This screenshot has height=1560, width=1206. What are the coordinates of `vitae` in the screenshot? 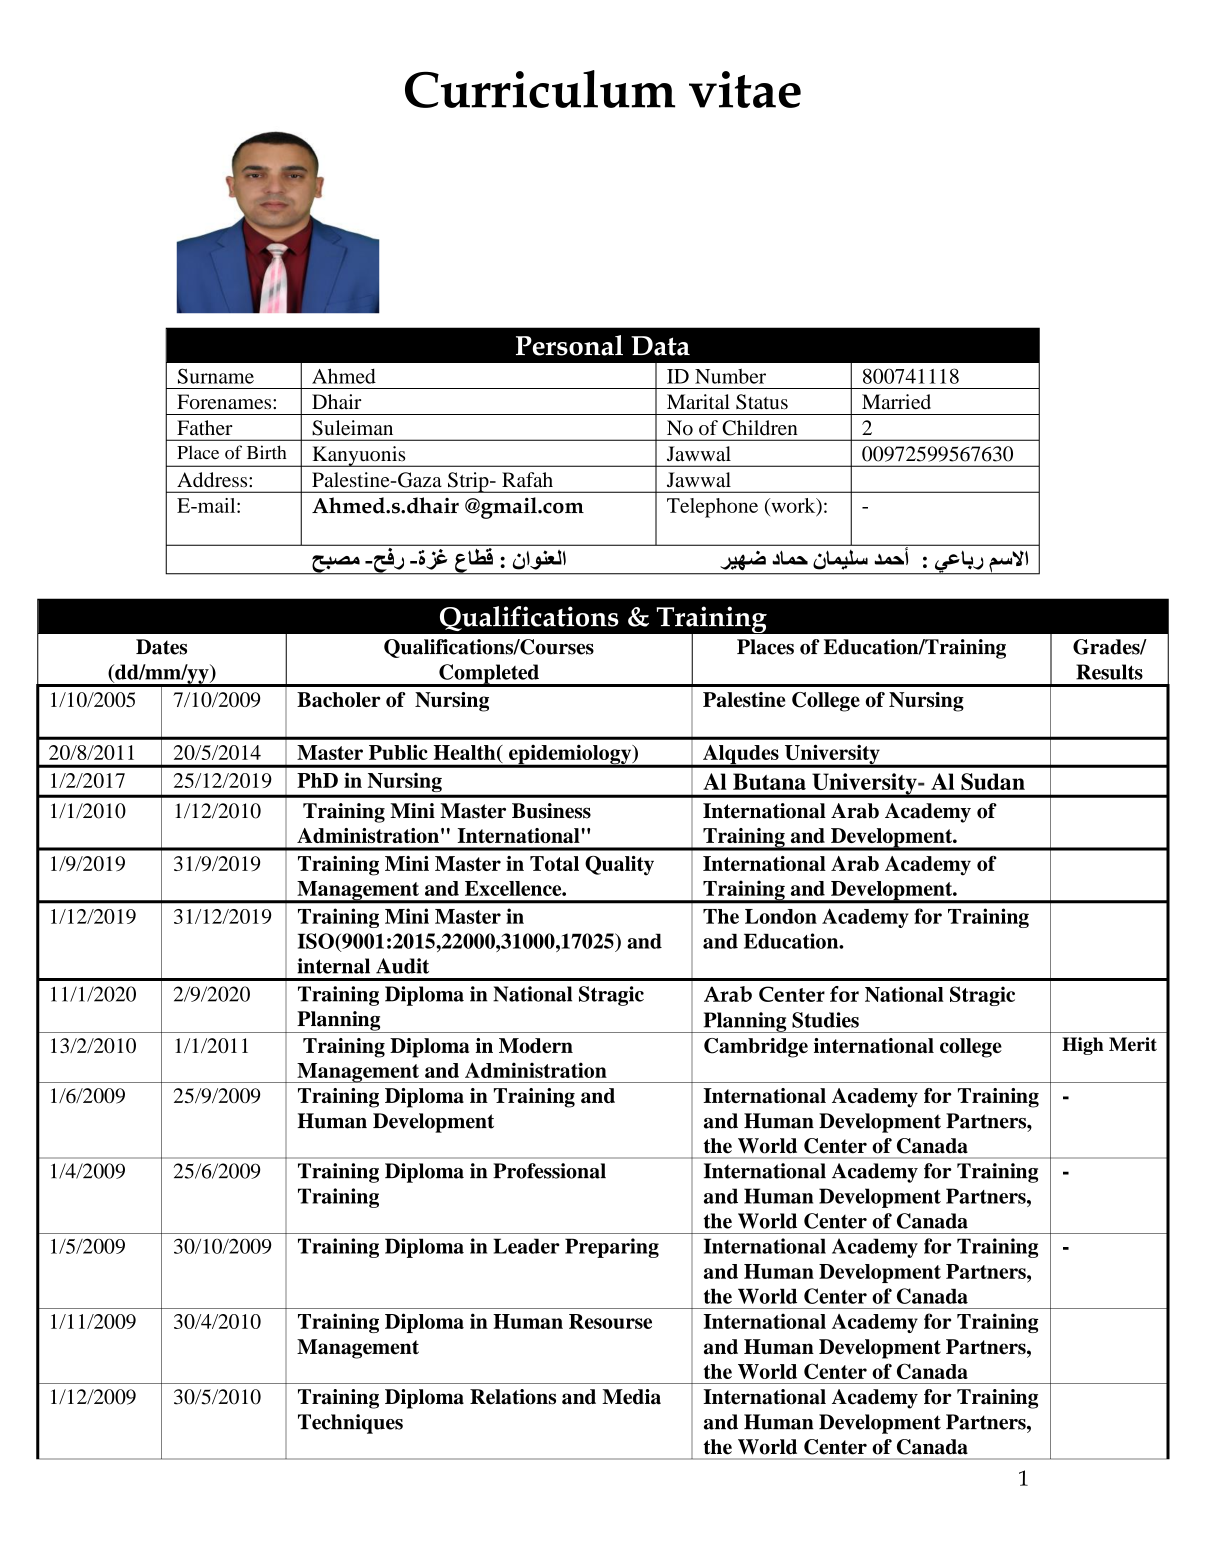 It's located at (745, 89).
